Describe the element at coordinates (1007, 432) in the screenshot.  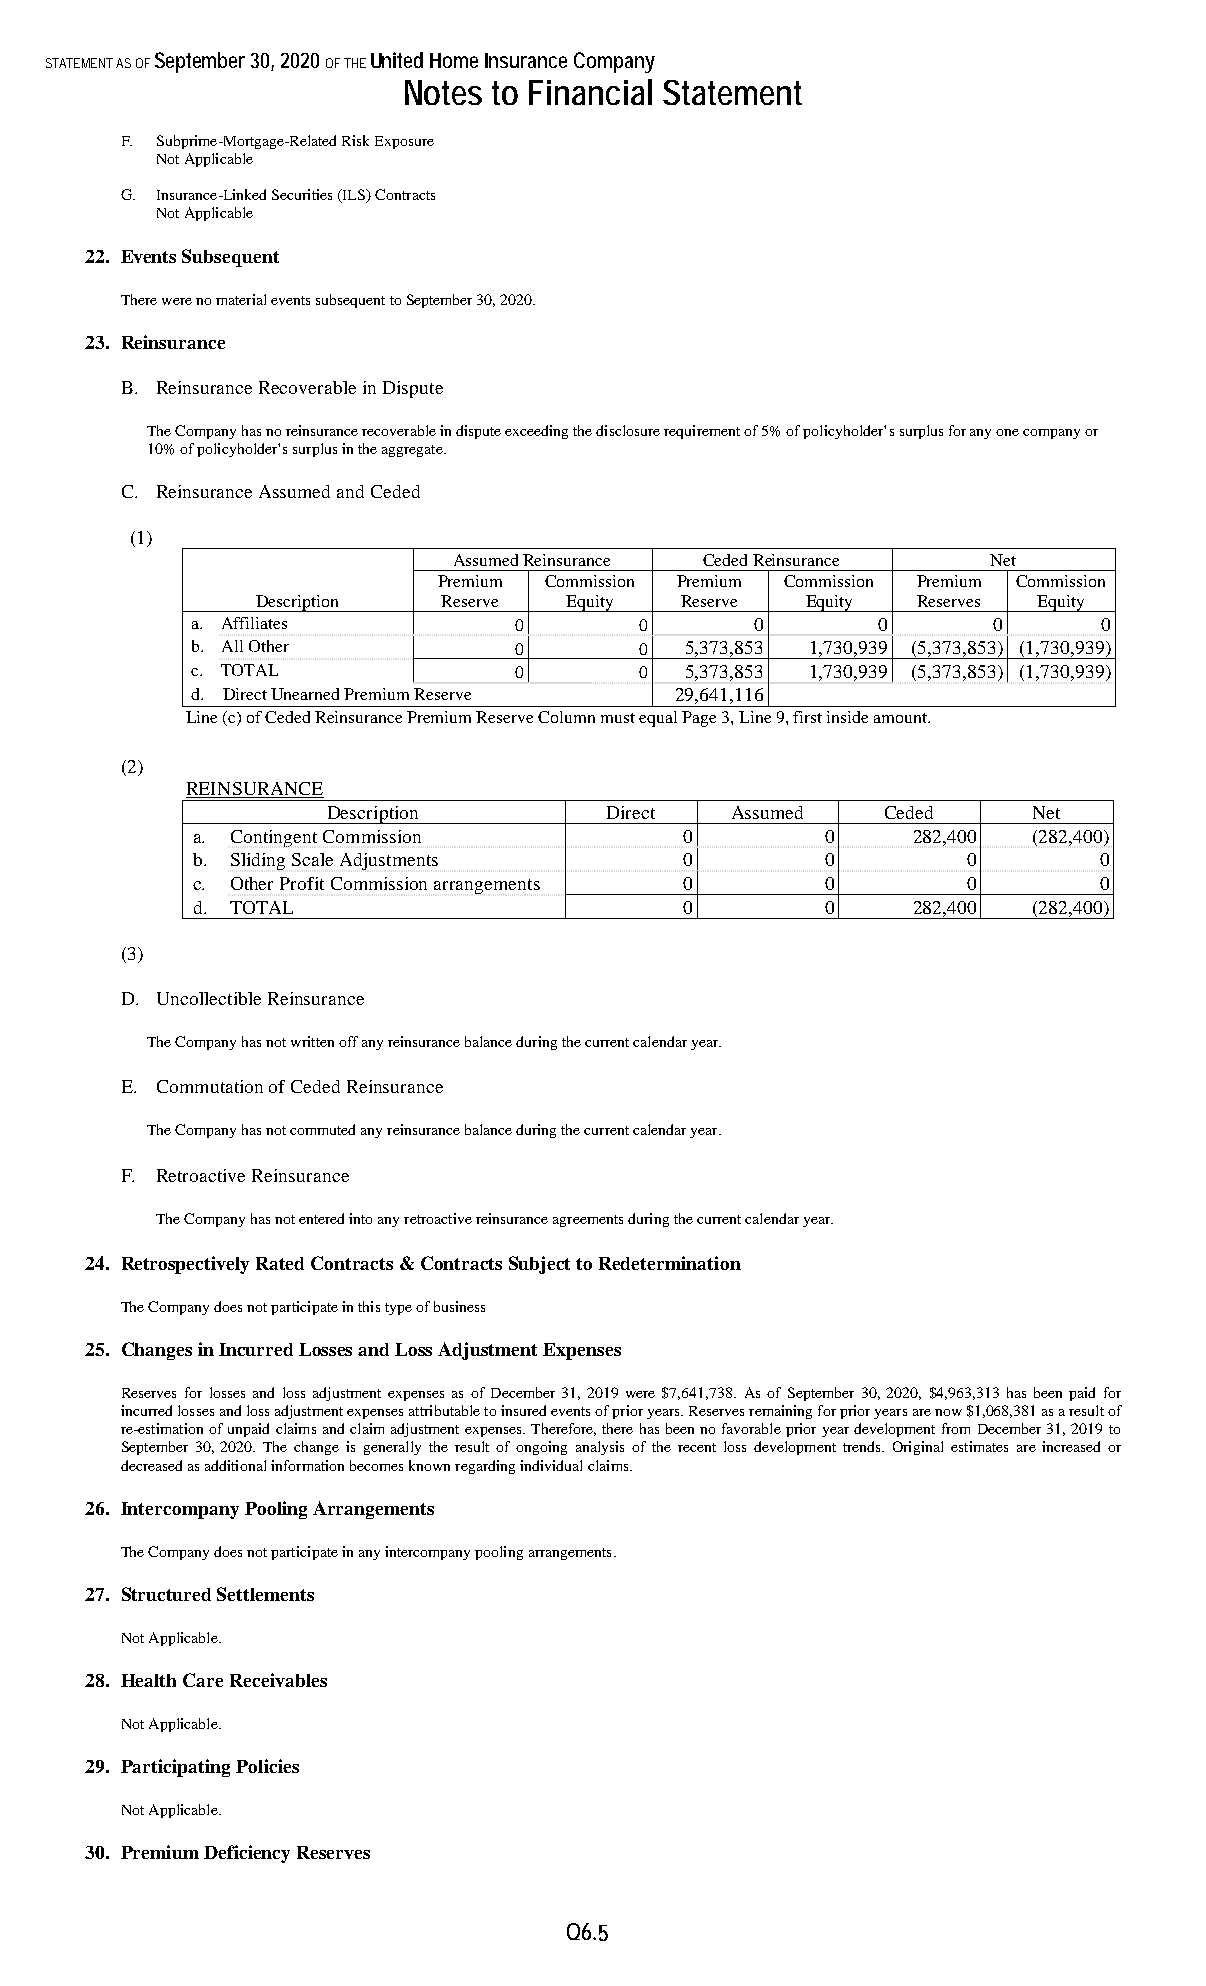
I see `one` at that location.
